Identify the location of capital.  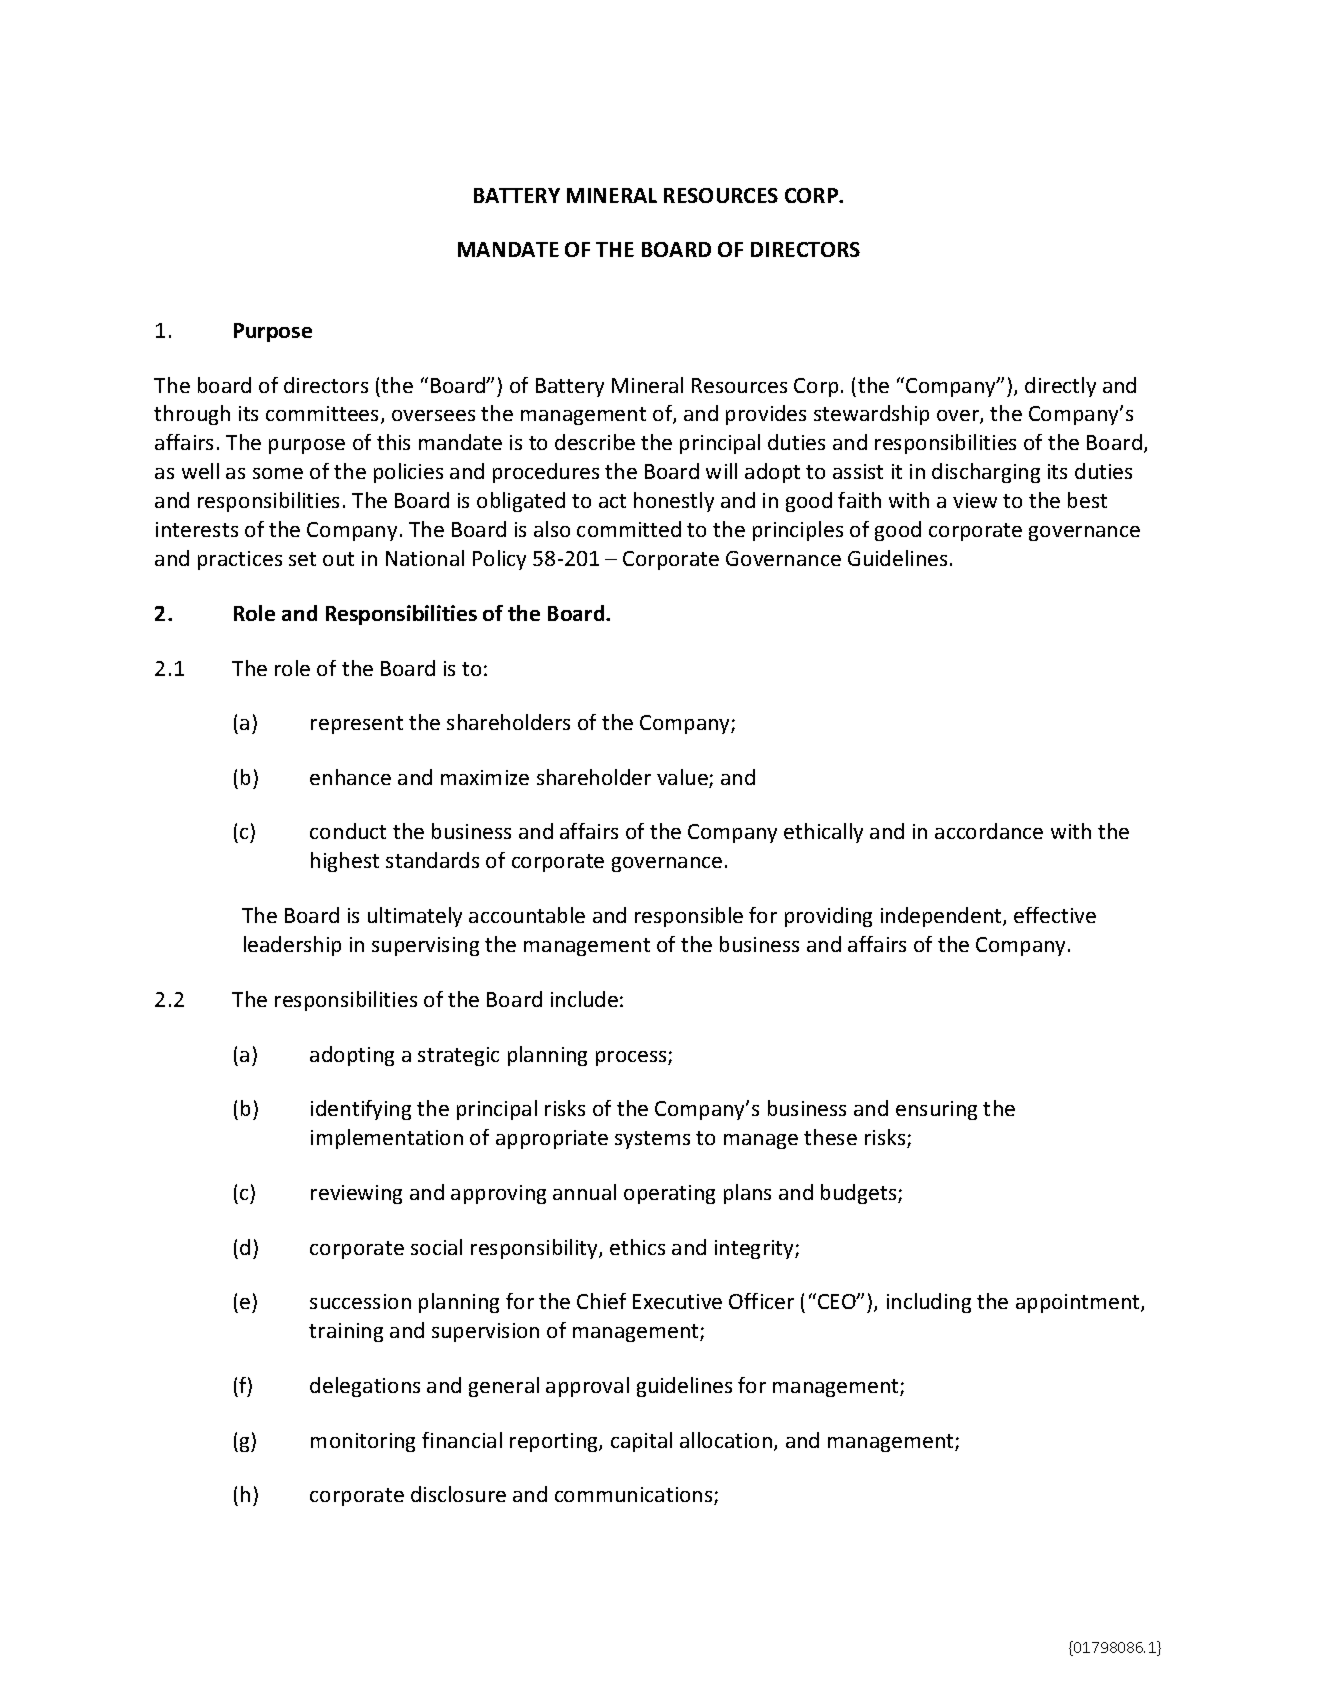
(641, 1442).
